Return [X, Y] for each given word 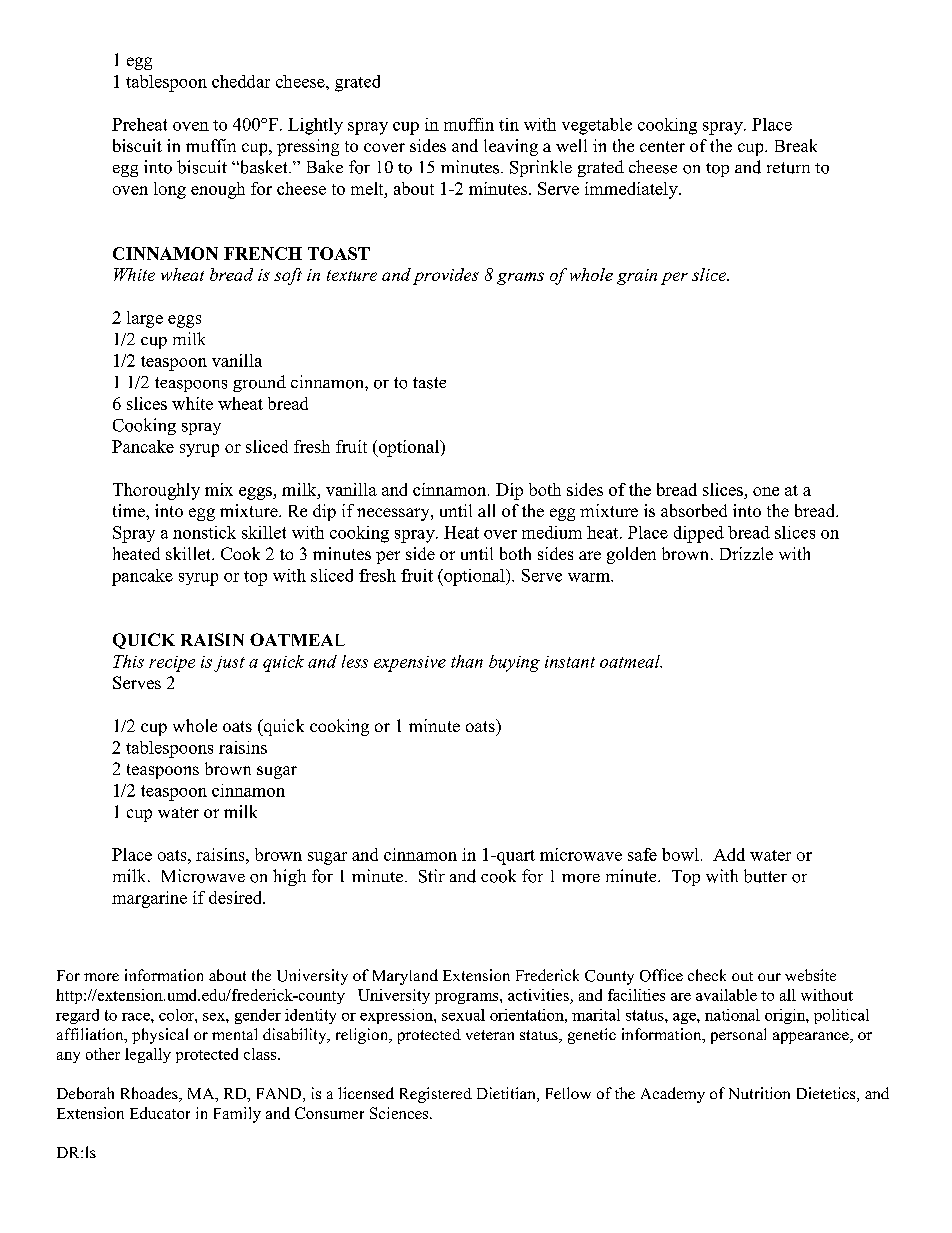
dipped [699, 534]
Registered [436, 1095]
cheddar [241, 81]
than [467, 661]
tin [509, 124]
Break [796, 145]
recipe [172, 664]
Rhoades [150, 1094]
